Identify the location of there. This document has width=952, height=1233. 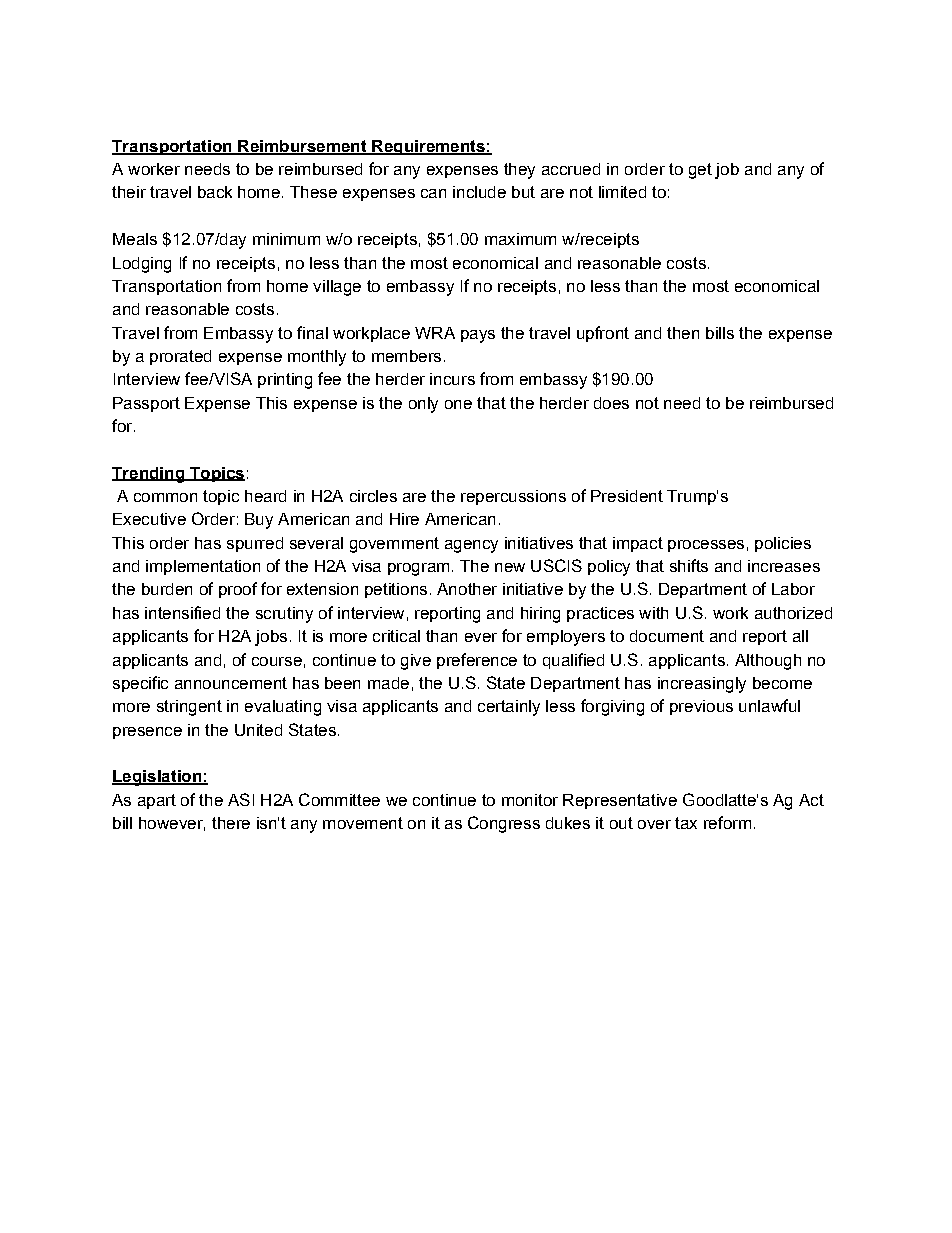
(231, 823).
